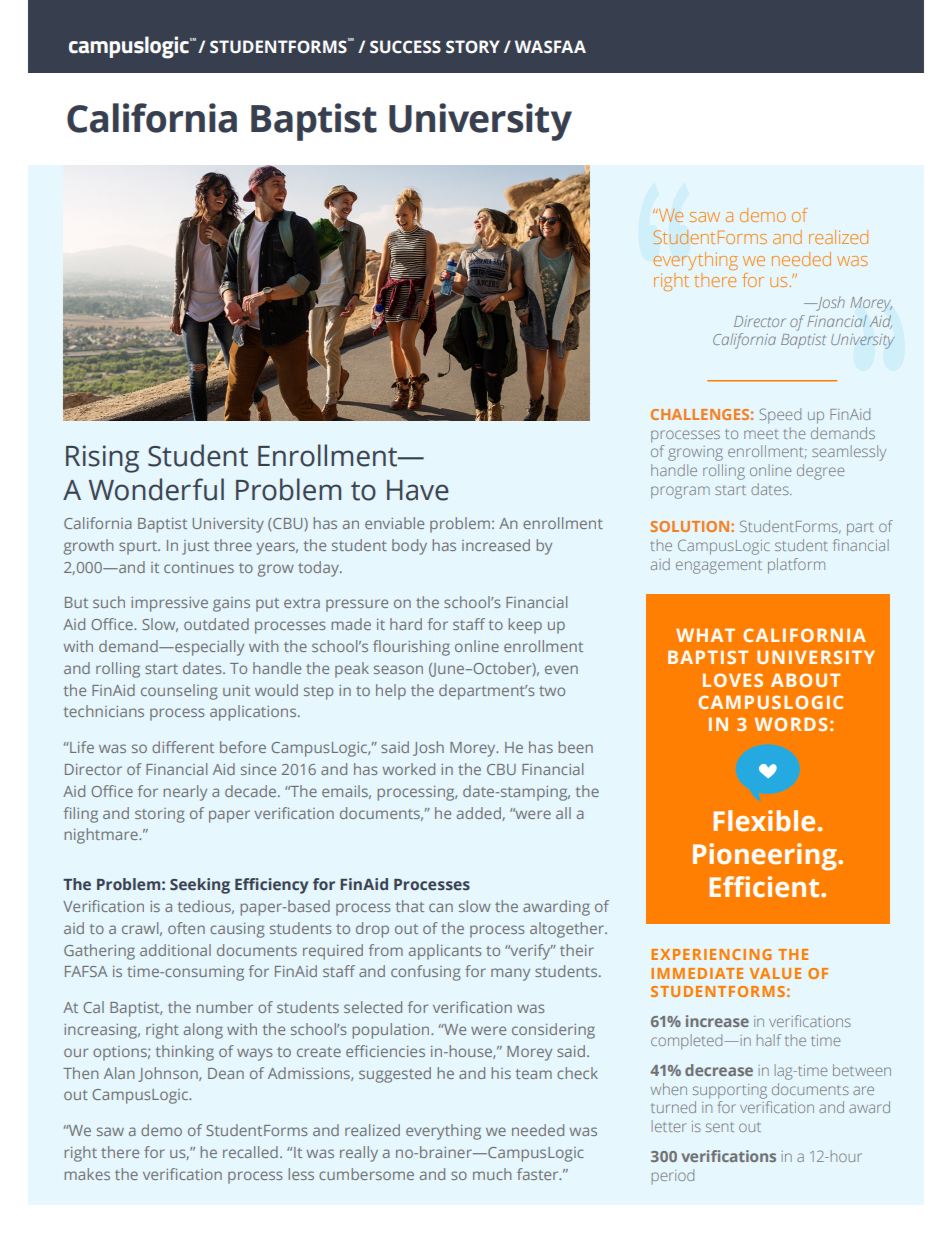 The width and height of the screenshot is (952, 1233). I want to click on Seeking, so click(200, 886).
